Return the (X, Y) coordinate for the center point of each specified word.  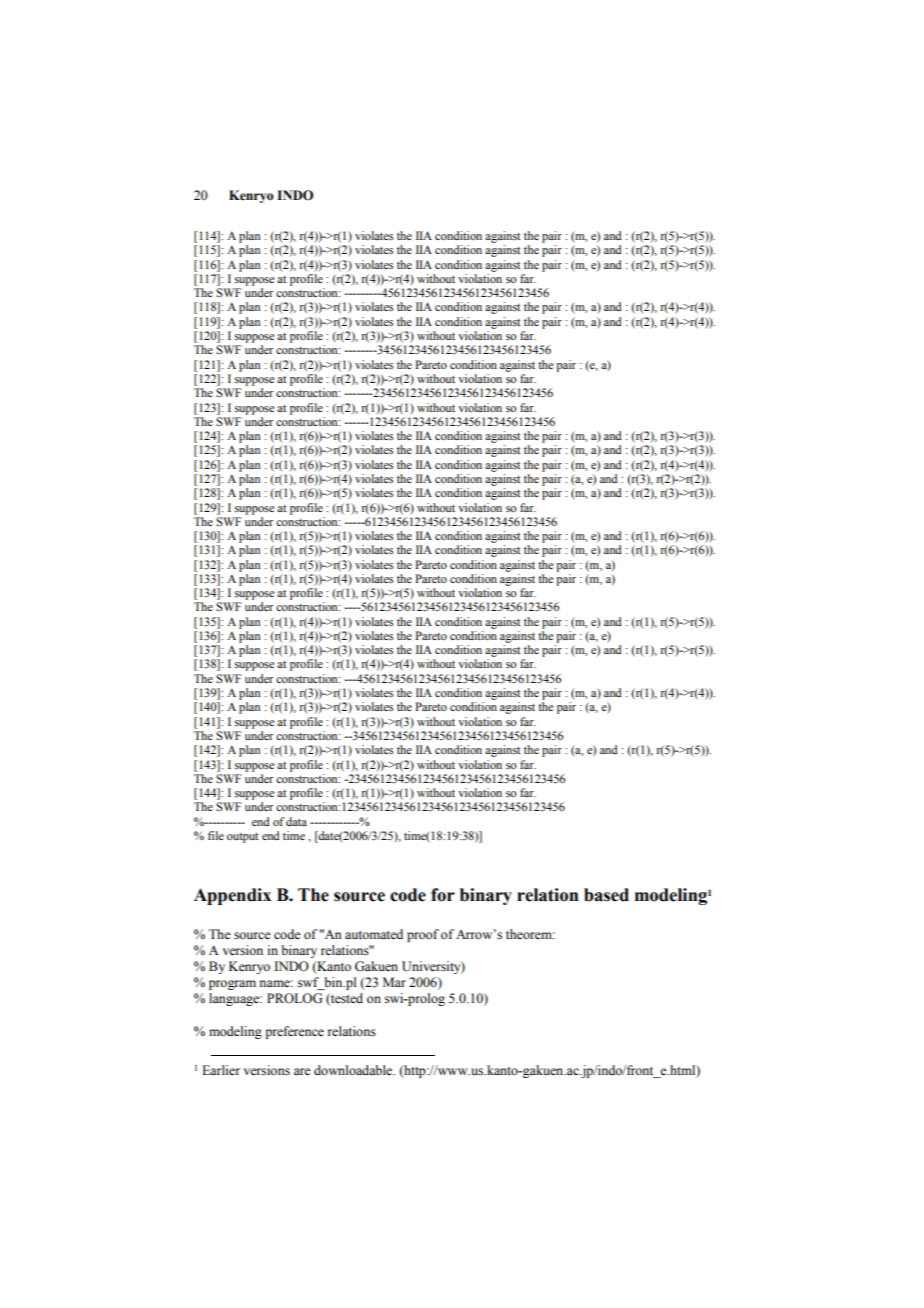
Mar (394, 982)
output (243, 838)
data (296, 821)
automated (374, 934)
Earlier (221, 1070)
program (232, 985)
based (606, 895)
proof (423, 935)
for (443, 895)
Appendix (232, 896)
